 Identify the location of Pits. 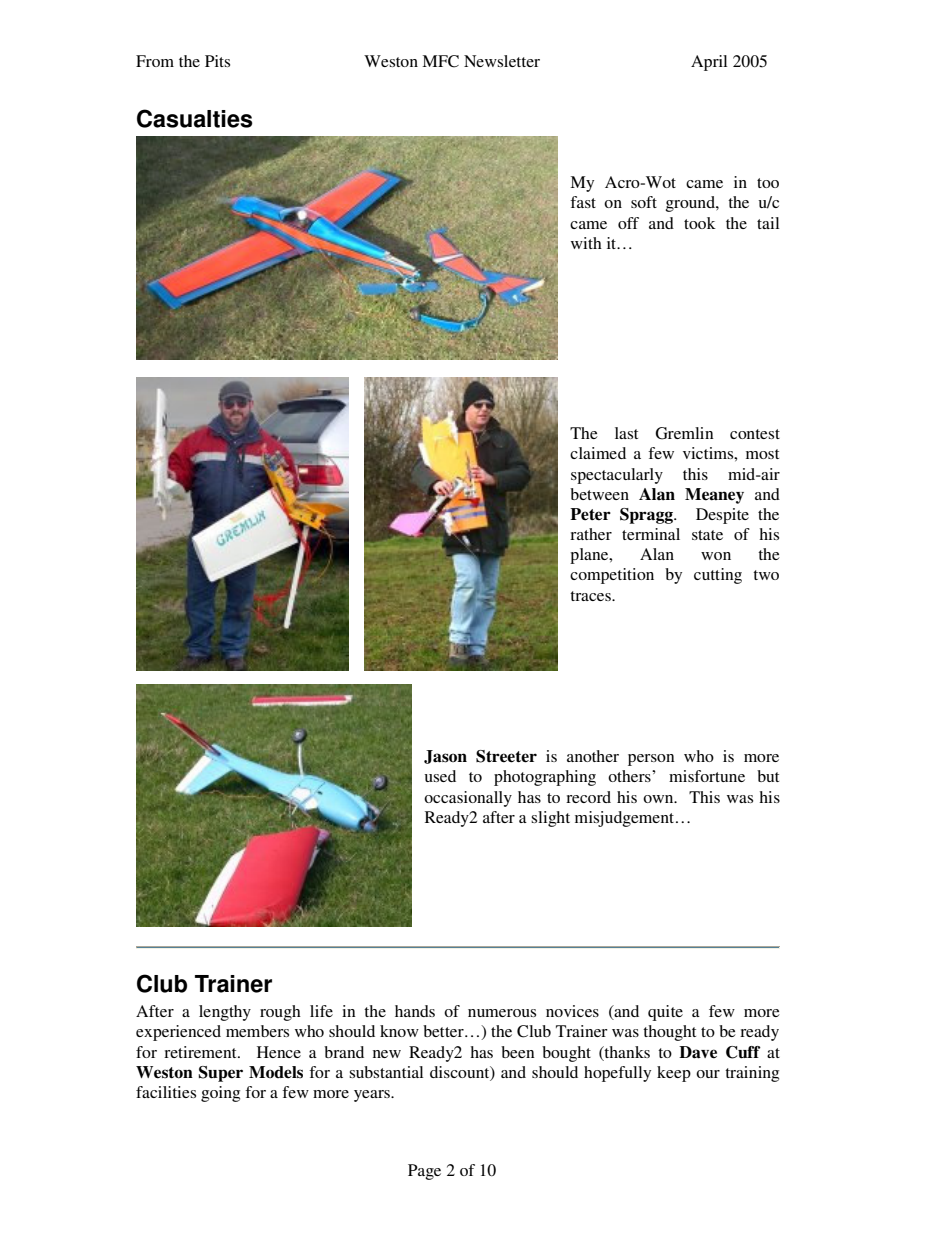
(217, 61).
